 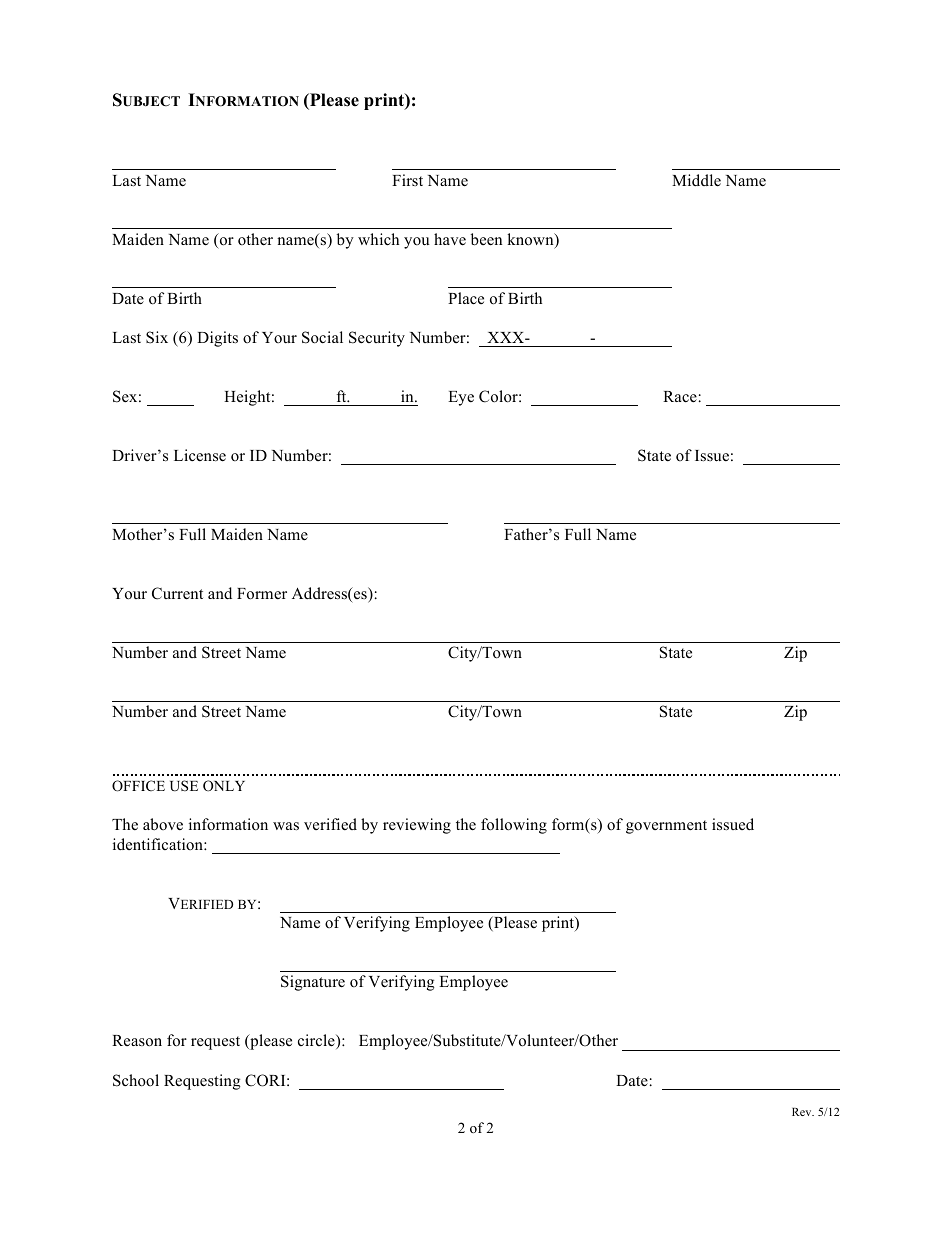 What do you see at coordinates (514, 826) in the image?
I see `following` at bounding box center [514, 826].
